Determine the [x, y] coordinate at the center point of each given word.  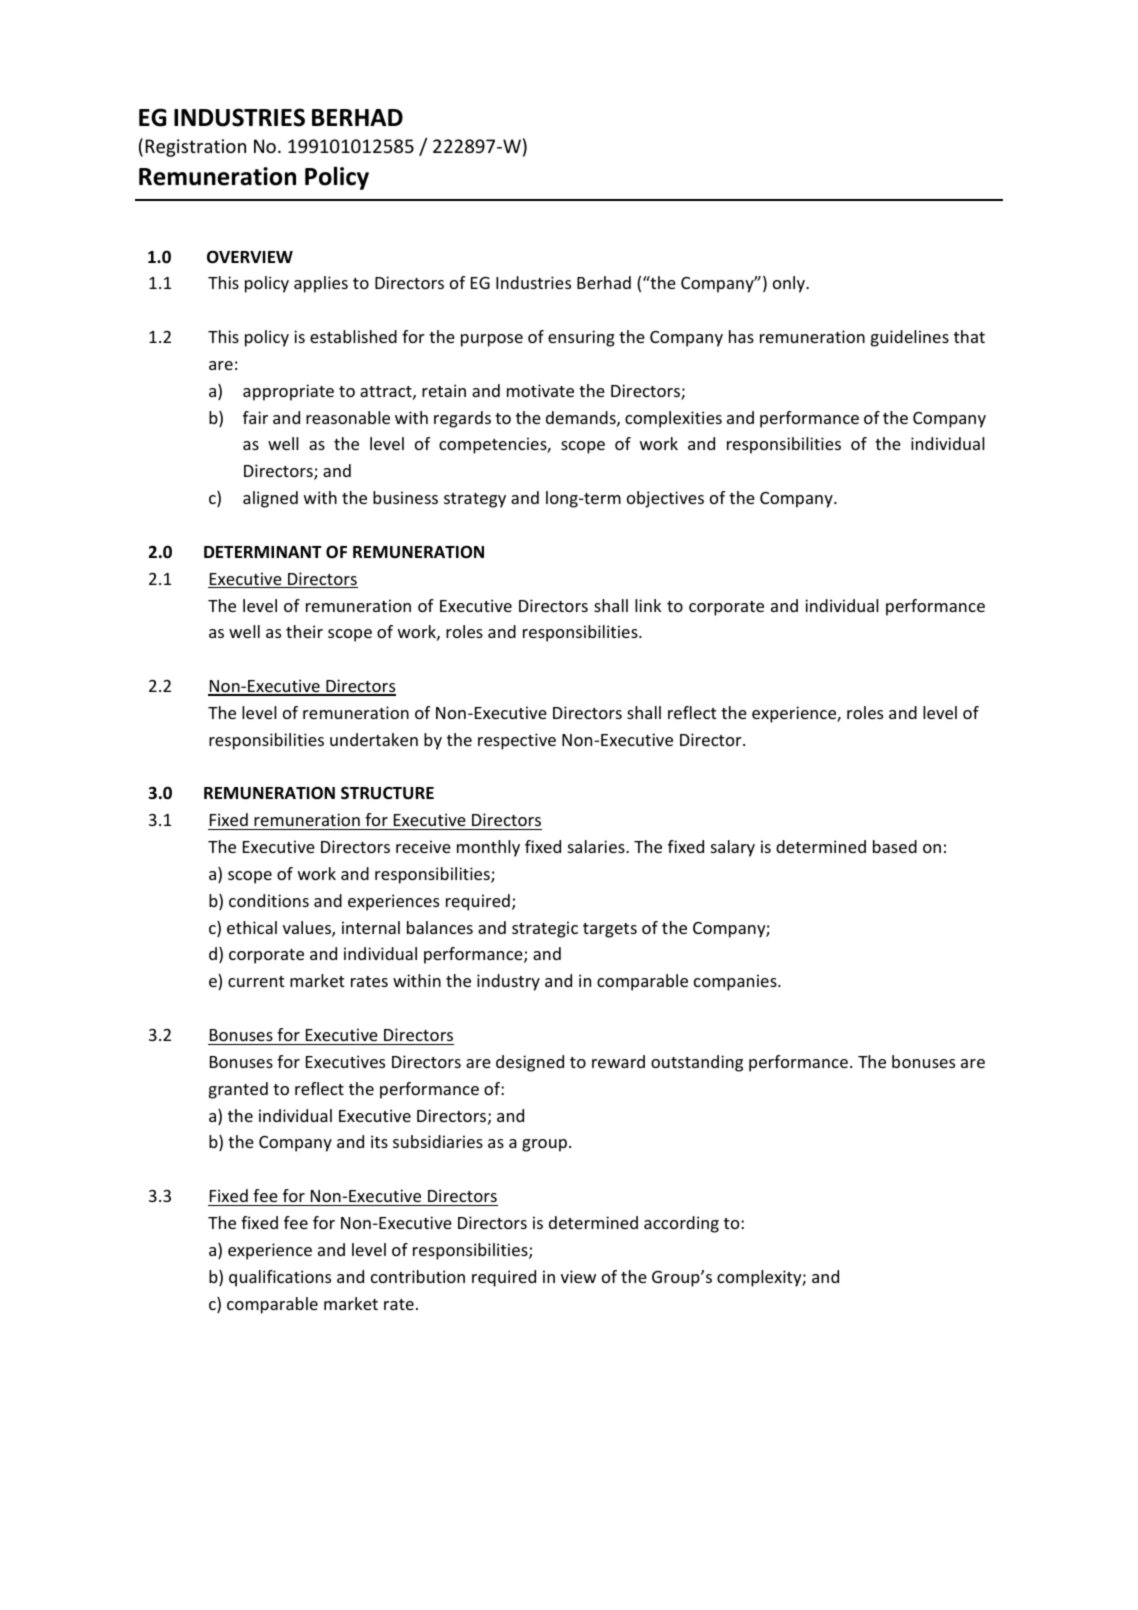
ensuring [581, 338]
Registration [195, 148]
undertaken [374, 739]
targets [610, 930]
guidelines [910, 338]
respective [517, 741]
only [790, 284]
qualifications [280, 1278]
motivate [540, 390]
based [895, 846]
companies [736, 982]
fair [255, 417]
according [681, 1224]
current [256, 981]
